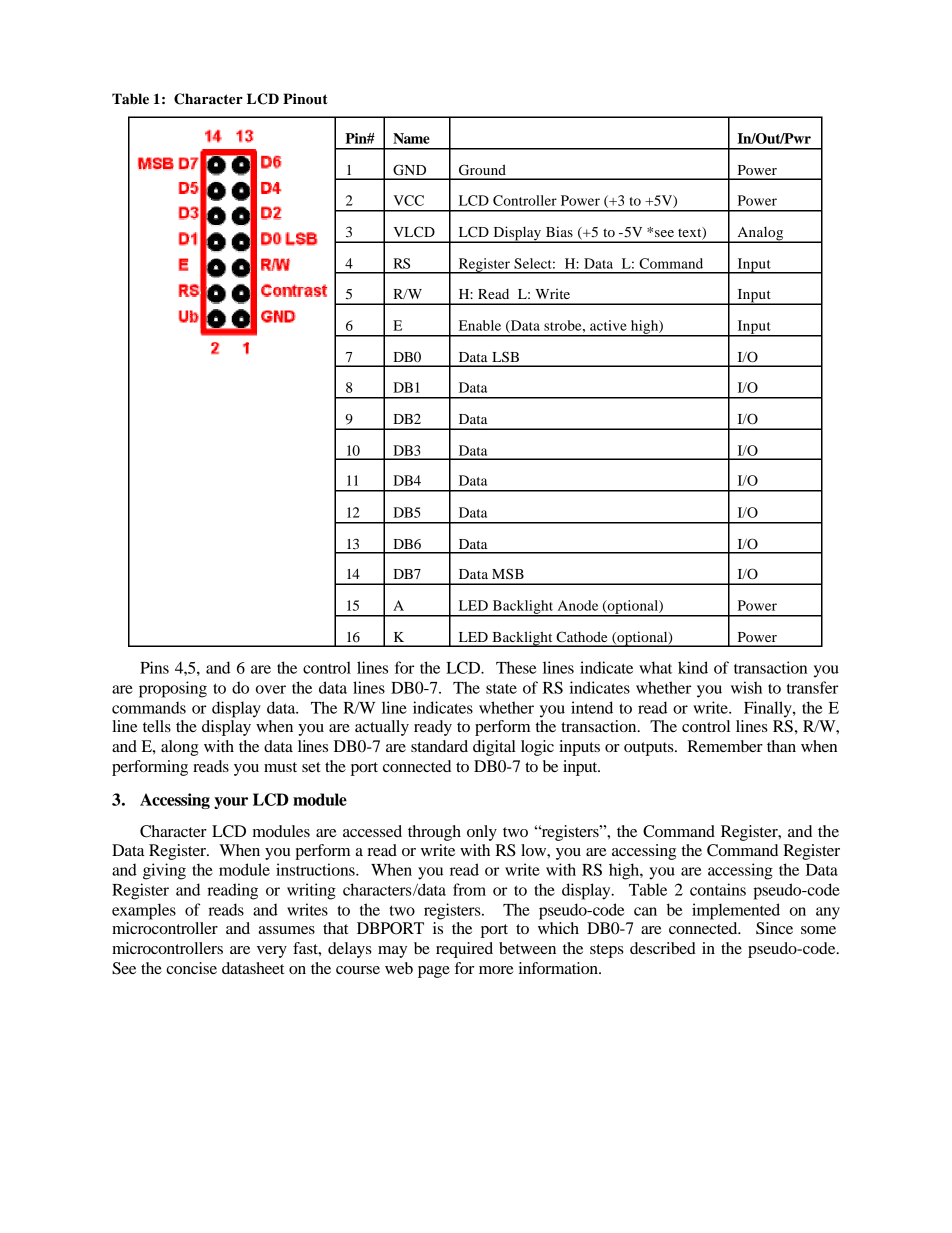 This screenshot has width=952, height=1233. Describe the element at coordinates (725, 746) in the screenshot. I see `Remember` at that location.
